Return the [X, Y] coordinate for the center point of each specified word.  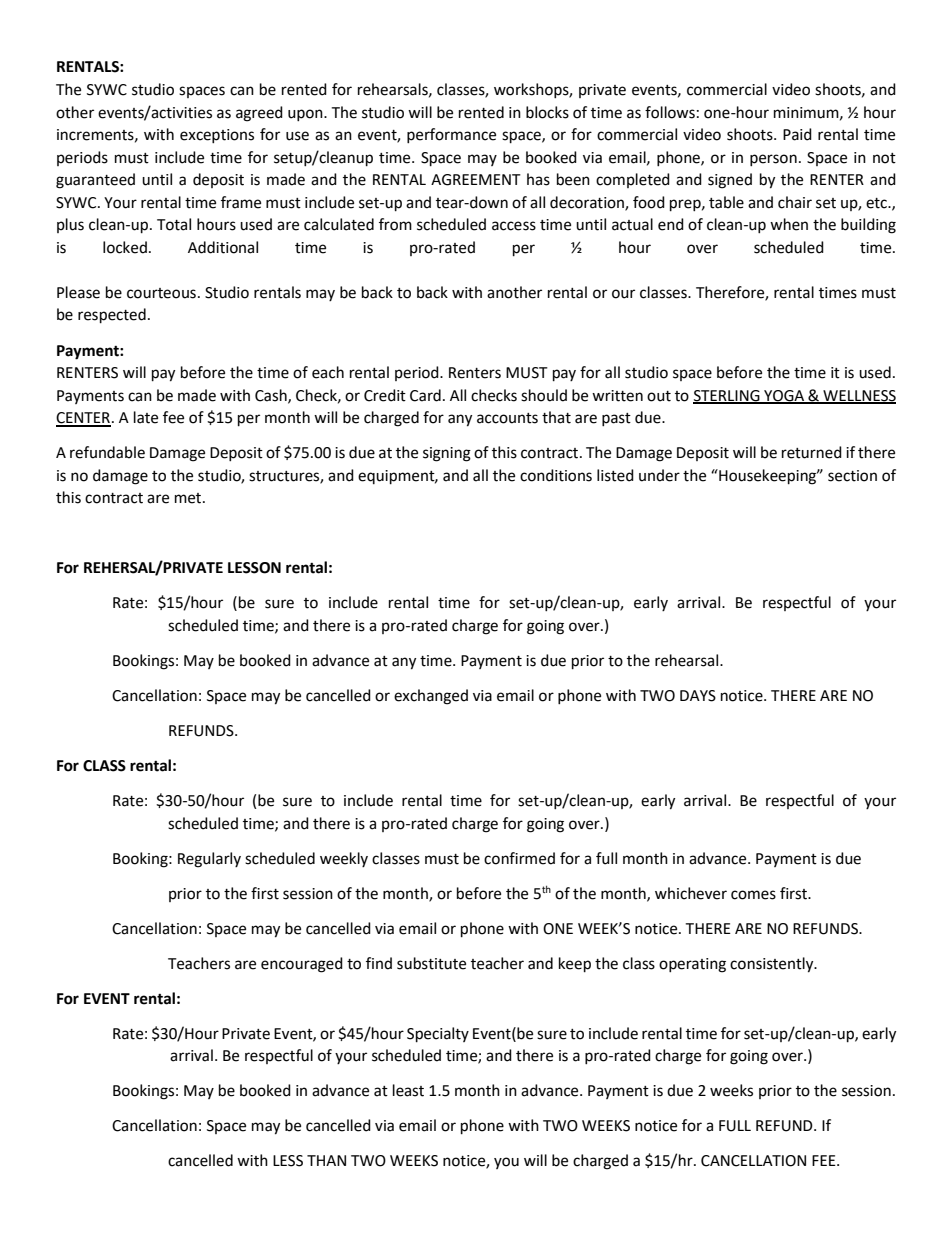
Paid [797, 134]
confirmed [519, 858]
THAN [326, 1160]
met [189, 498]
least [408, 1090]
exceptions [217, 136]
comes [753, 895]
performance [451, 135]
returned [812, 452]
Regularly [209, 860]
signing [447, 454]
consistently [773, 965]
